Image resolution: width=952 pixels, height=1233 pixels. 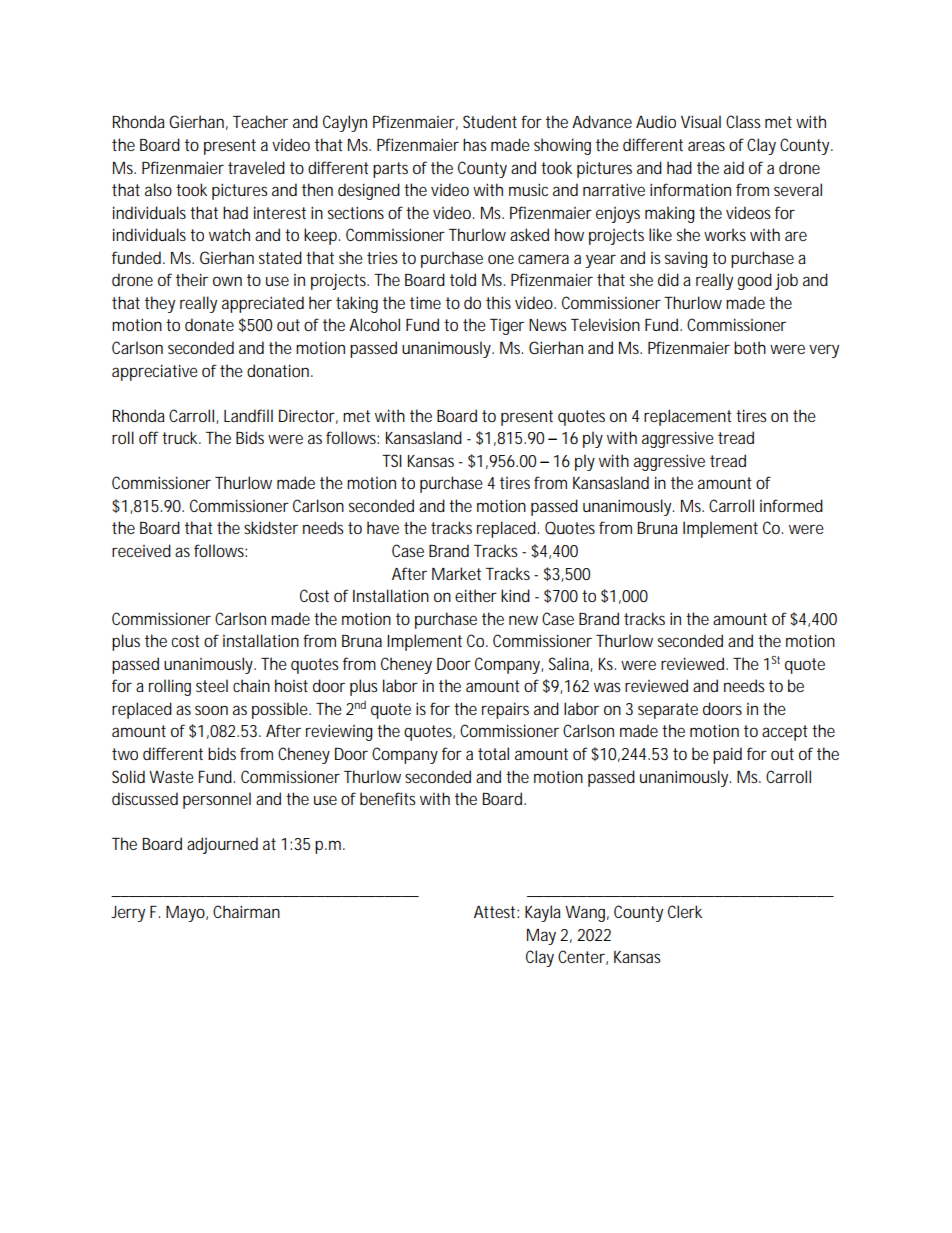 I want to click on separate, so click(x=668, y=711).
